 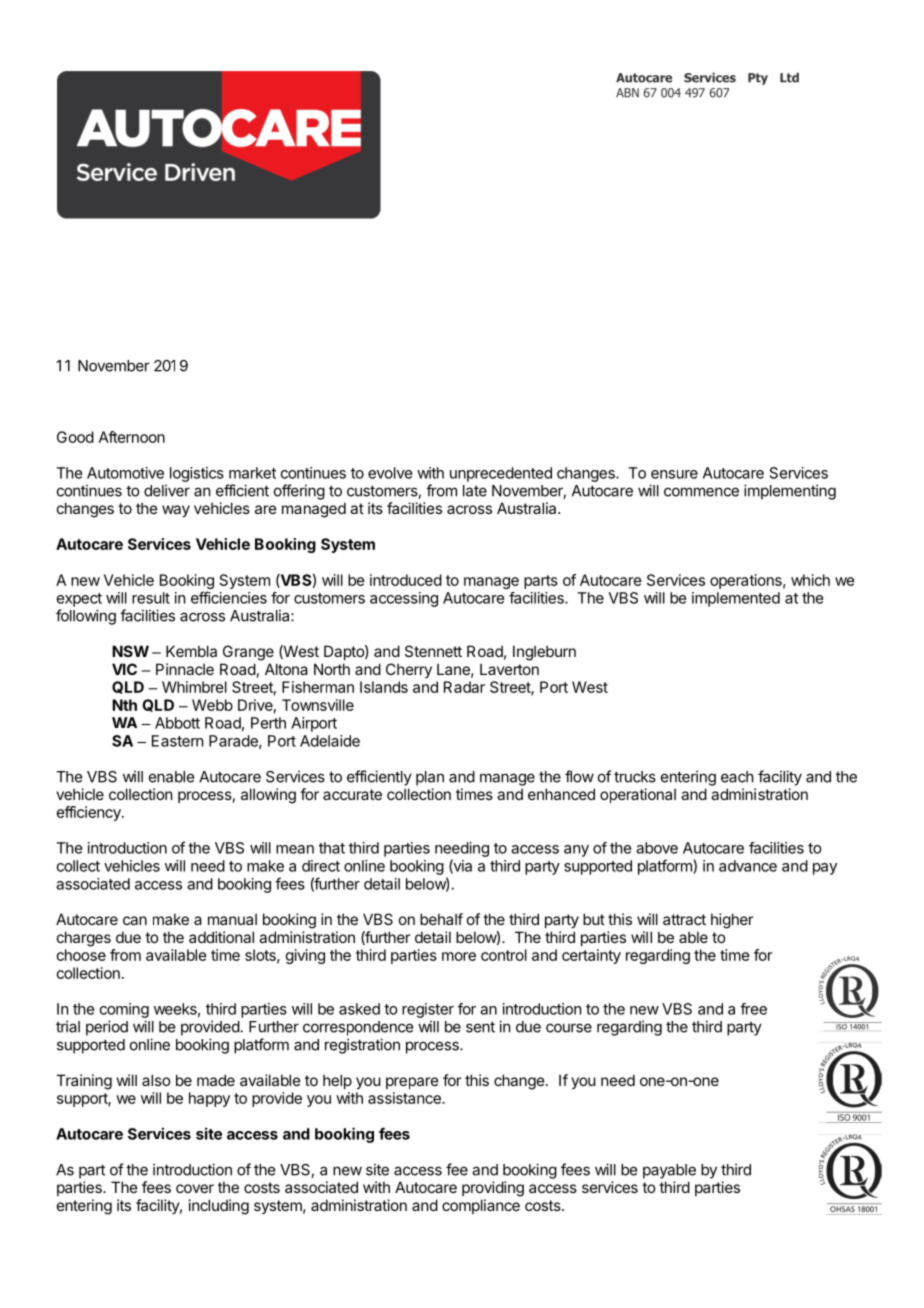 I want to click on cover, so click(x=195, y=1188).
